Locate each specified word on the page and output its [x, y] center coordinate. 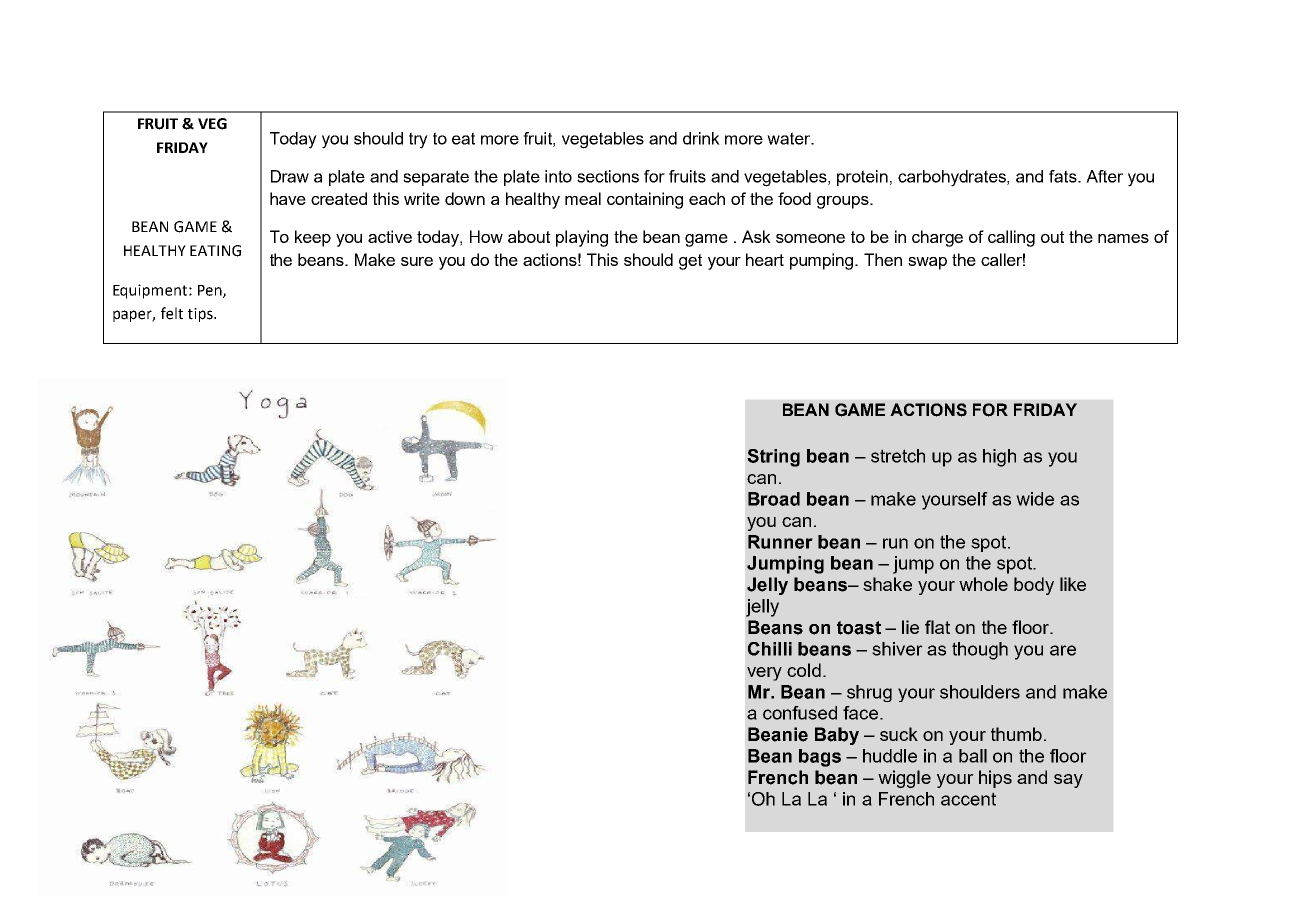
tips [201, 315]
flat [937, 627]
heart [765, 259]
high [999, 458]
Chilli [770, 649]
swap [927, 263]
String [773, 458]
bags [820, 758]
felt [172, 313]
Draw [290, 176]
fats [1064, 176]
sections [608, 176]
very [764, 674]
